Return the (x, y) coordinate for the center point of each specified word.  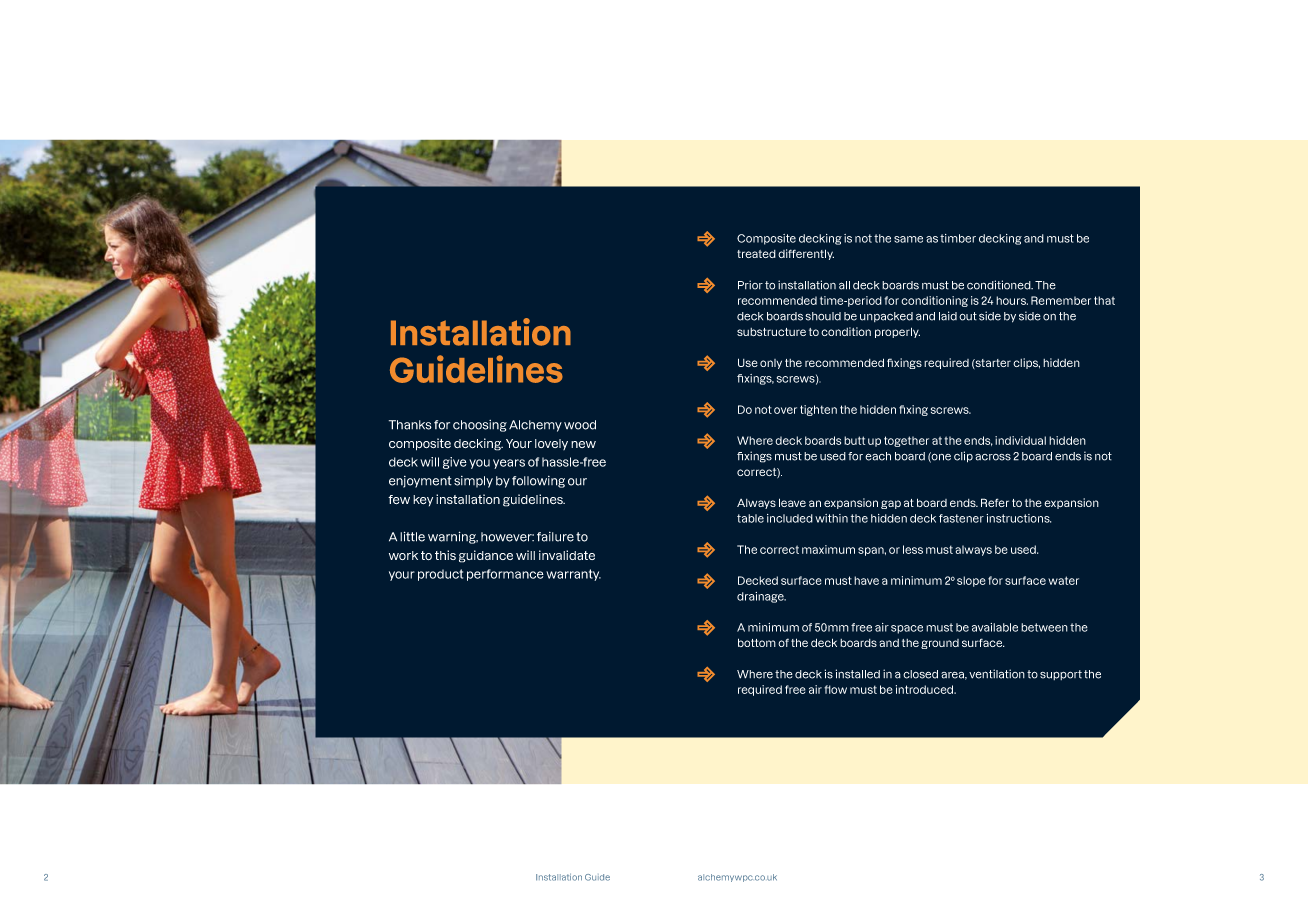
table (750, 518)
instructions (1018, 518)
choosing (480, 426)
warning (453, 537)
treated (756, 254)
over (785, 410)
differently (806, 254)
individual (1020, 440)
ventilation (997, 674)
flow (835, 689)
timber (958, 238)
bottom (757, 642)
